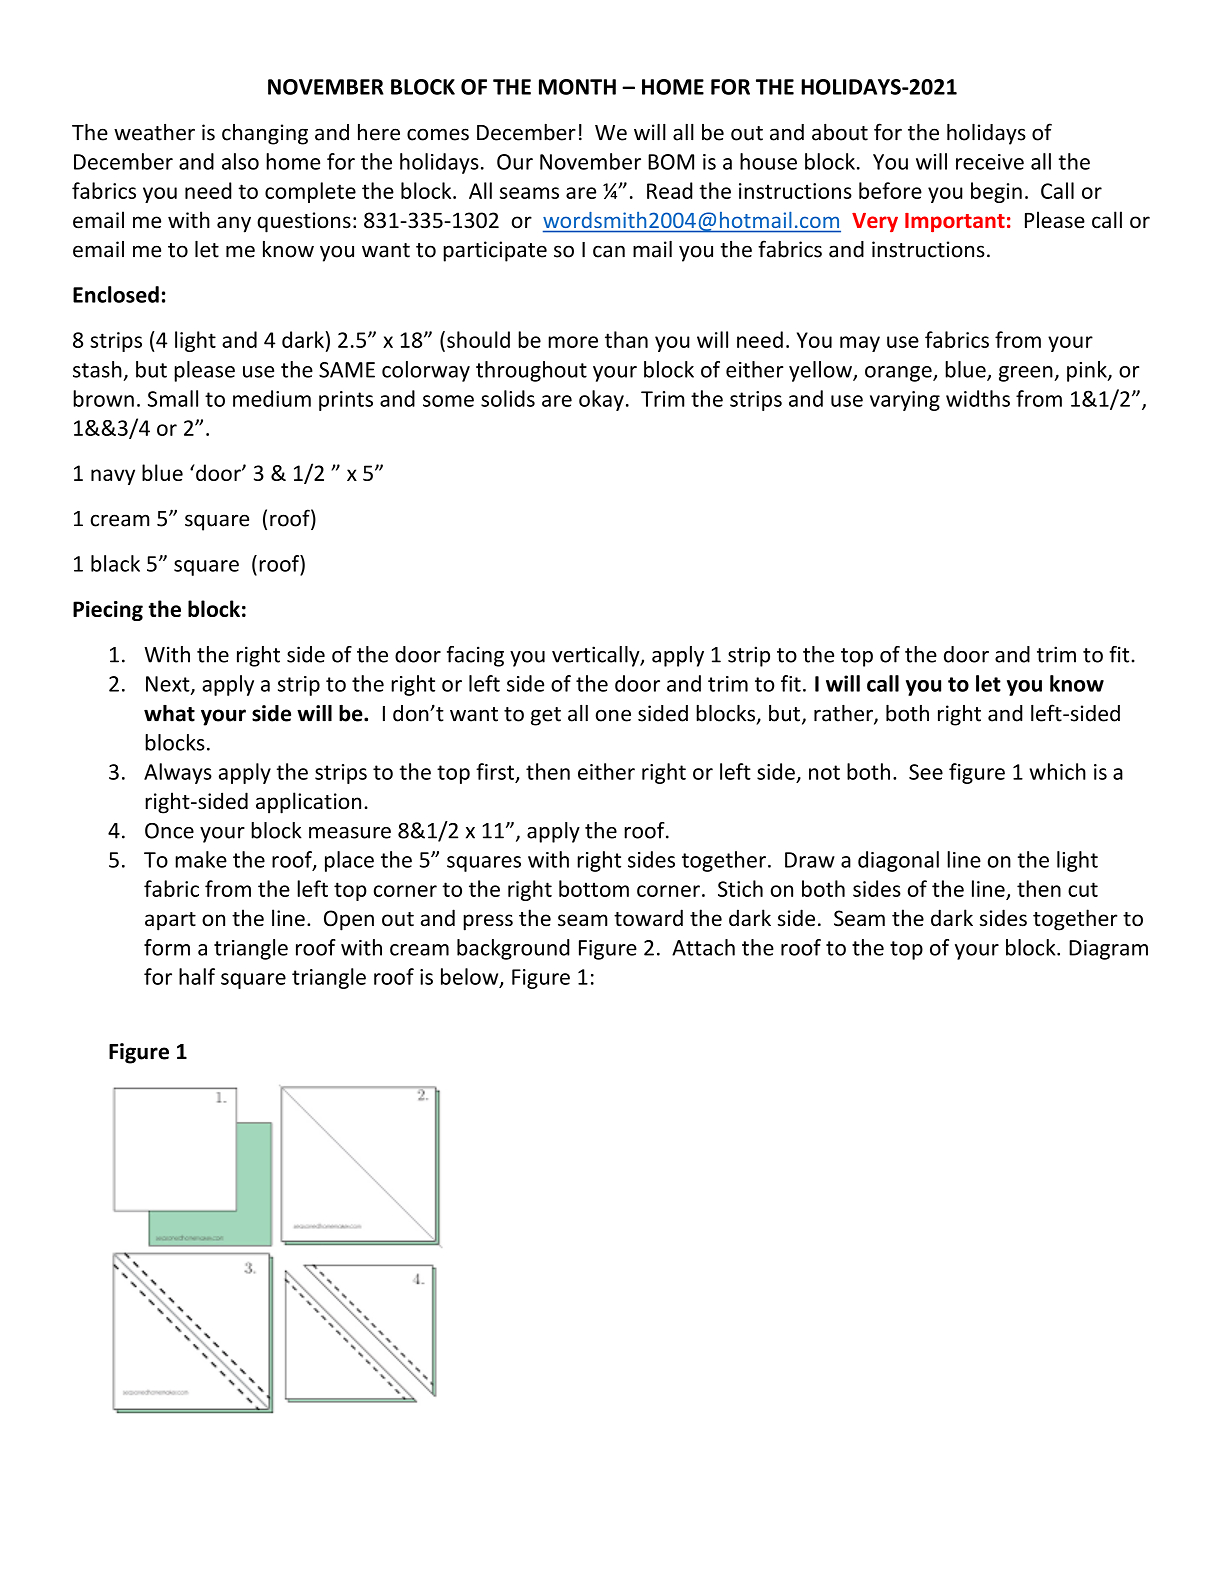 The image size is (1224, 1584). I want to click on receive, so click(990, 162).
